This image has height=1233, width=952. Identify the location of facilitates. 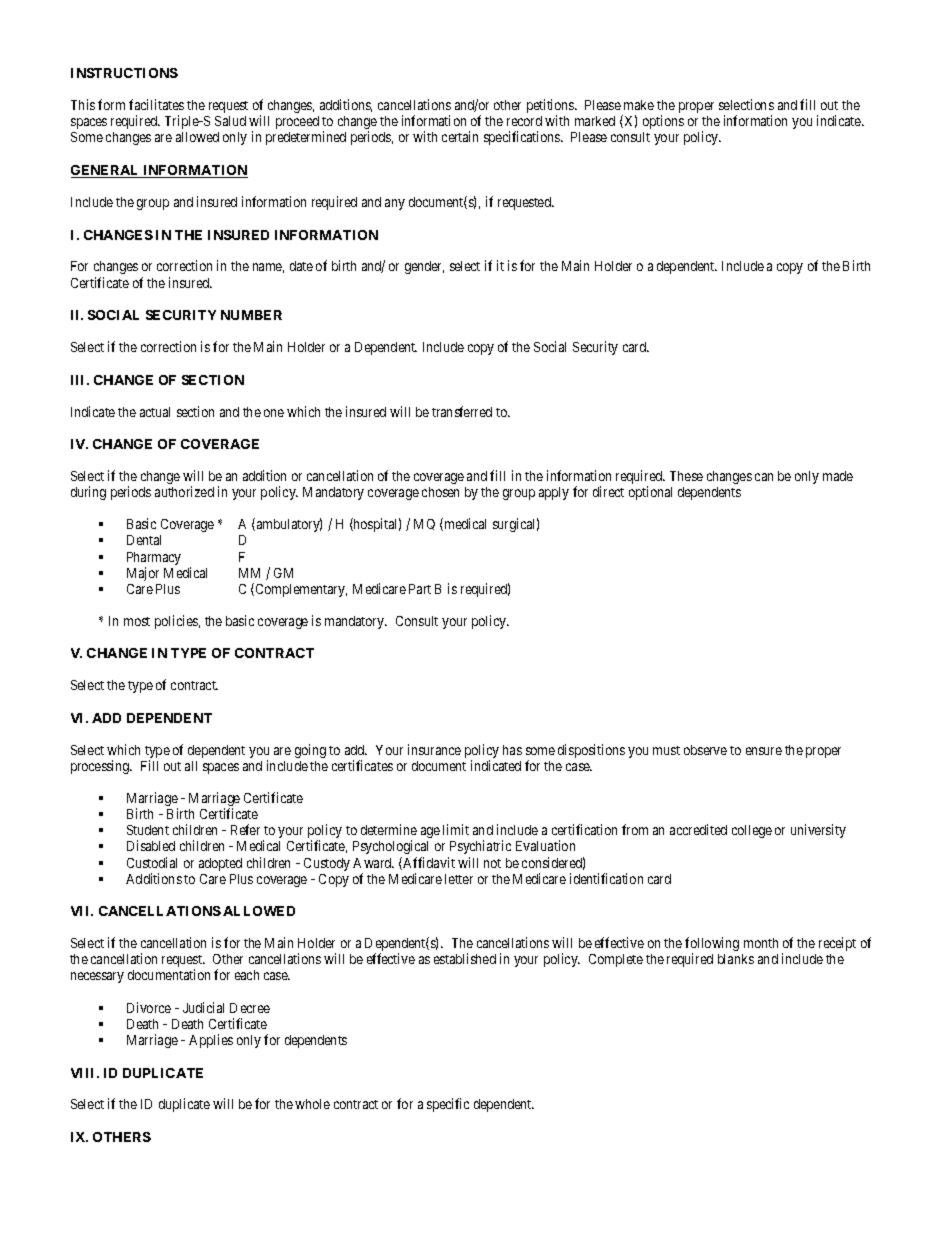
(156, 104).
